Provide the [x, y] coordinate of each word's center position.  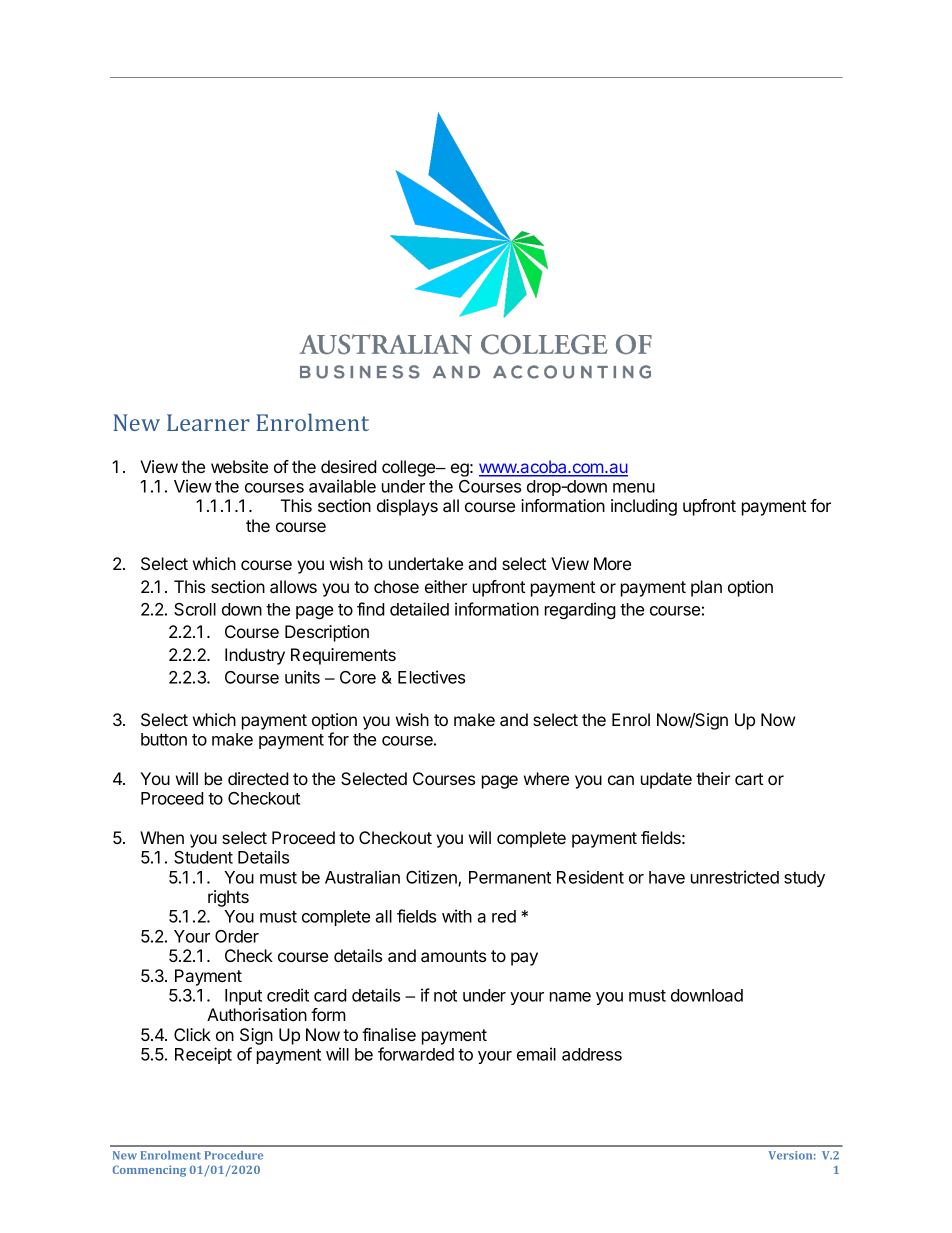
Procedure [234, 1155]
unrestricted [735, 877]
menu [634, 488]
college [410, 468]
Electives [431, 677]
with [457, 916]
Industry [255, 656]
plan [706, 588]
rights [228, 898]
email [536, 1054]
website [239, 466]
